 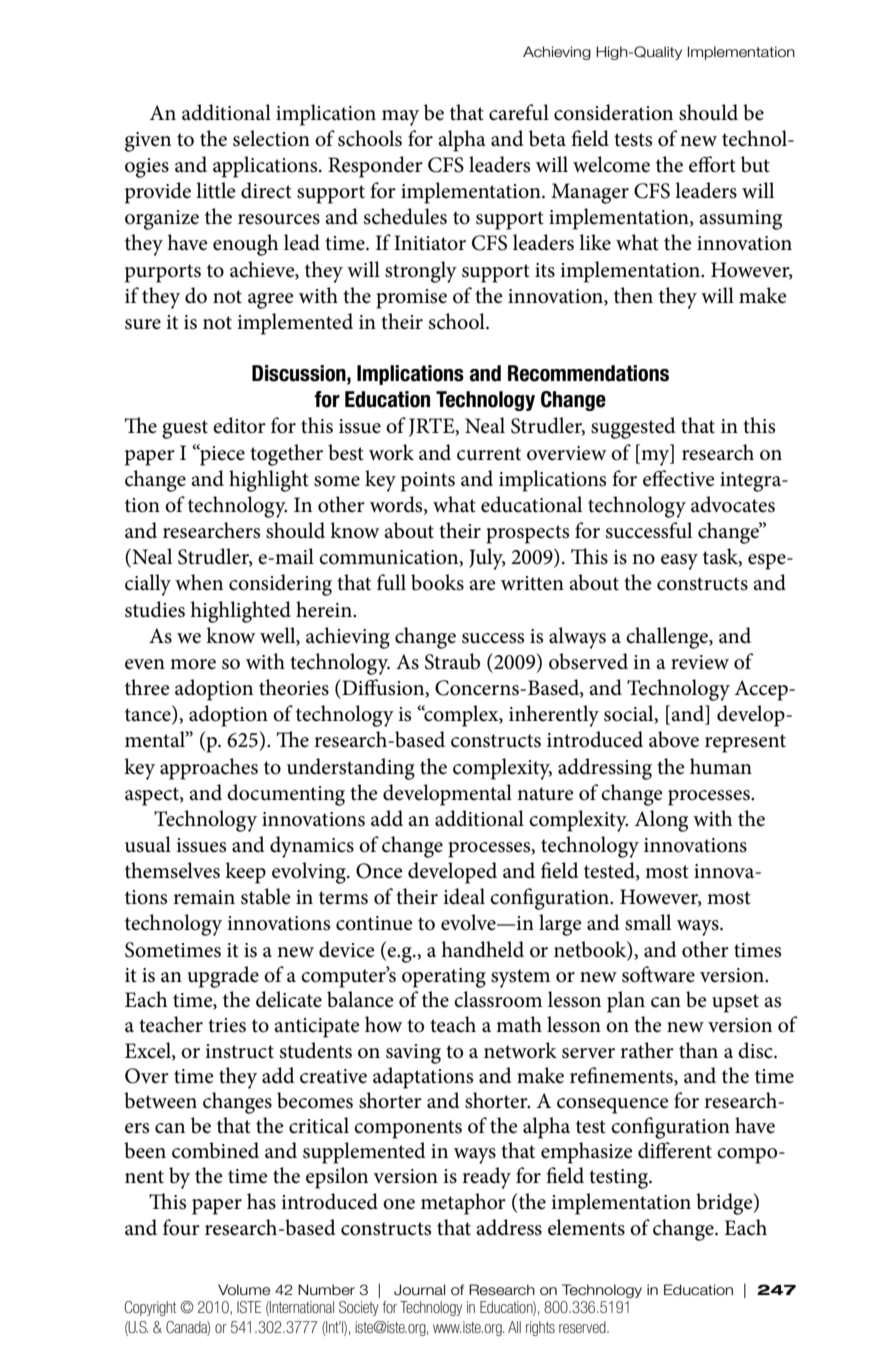 I want to click on keep, so click(x=245, y=873).
